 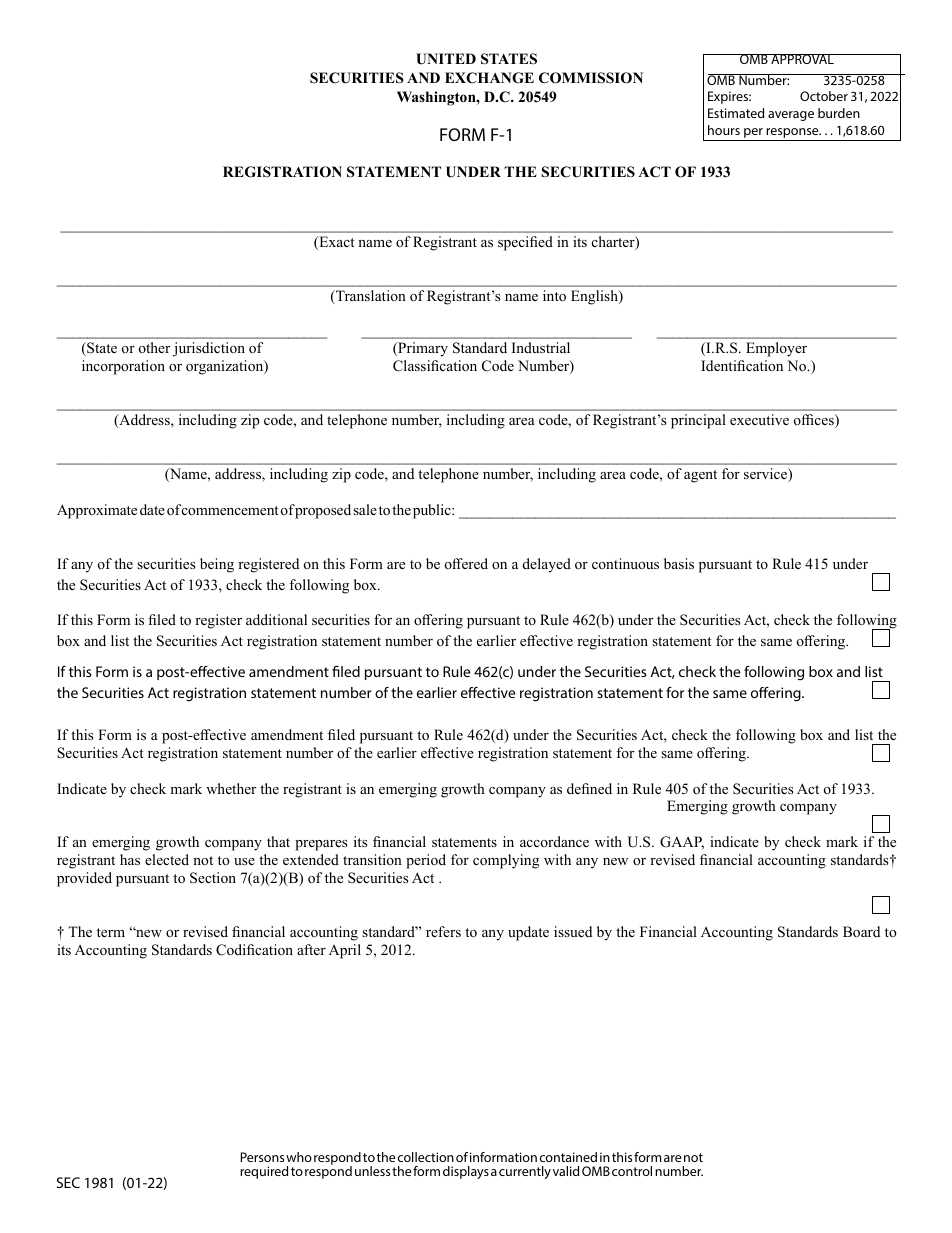 What do you see at coordinates (336, 243) in the document?
I see `Exact` at bounding box center [336, 243].
